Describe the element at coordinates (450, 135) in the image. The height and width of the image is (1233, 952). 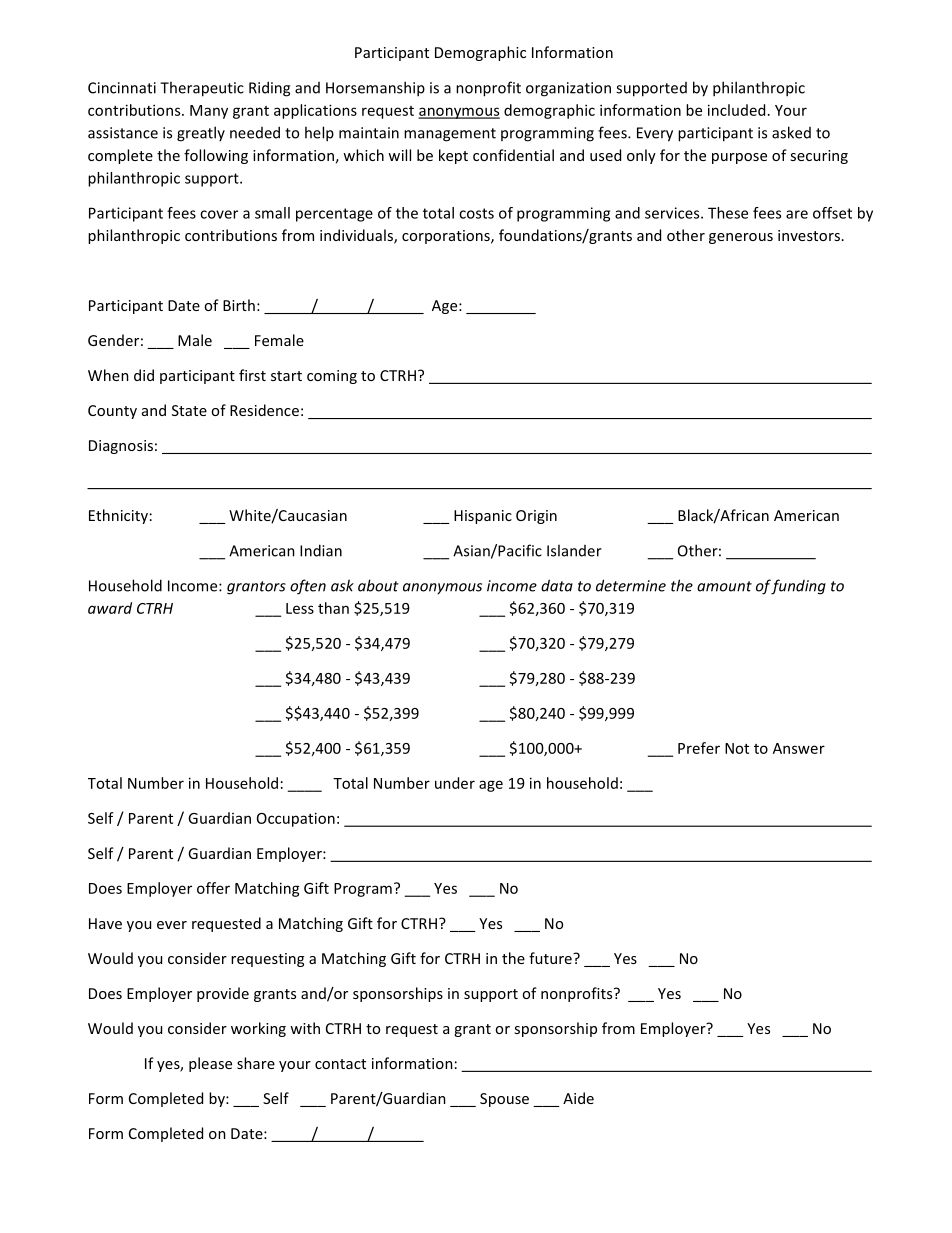
I see `management` at that location.
